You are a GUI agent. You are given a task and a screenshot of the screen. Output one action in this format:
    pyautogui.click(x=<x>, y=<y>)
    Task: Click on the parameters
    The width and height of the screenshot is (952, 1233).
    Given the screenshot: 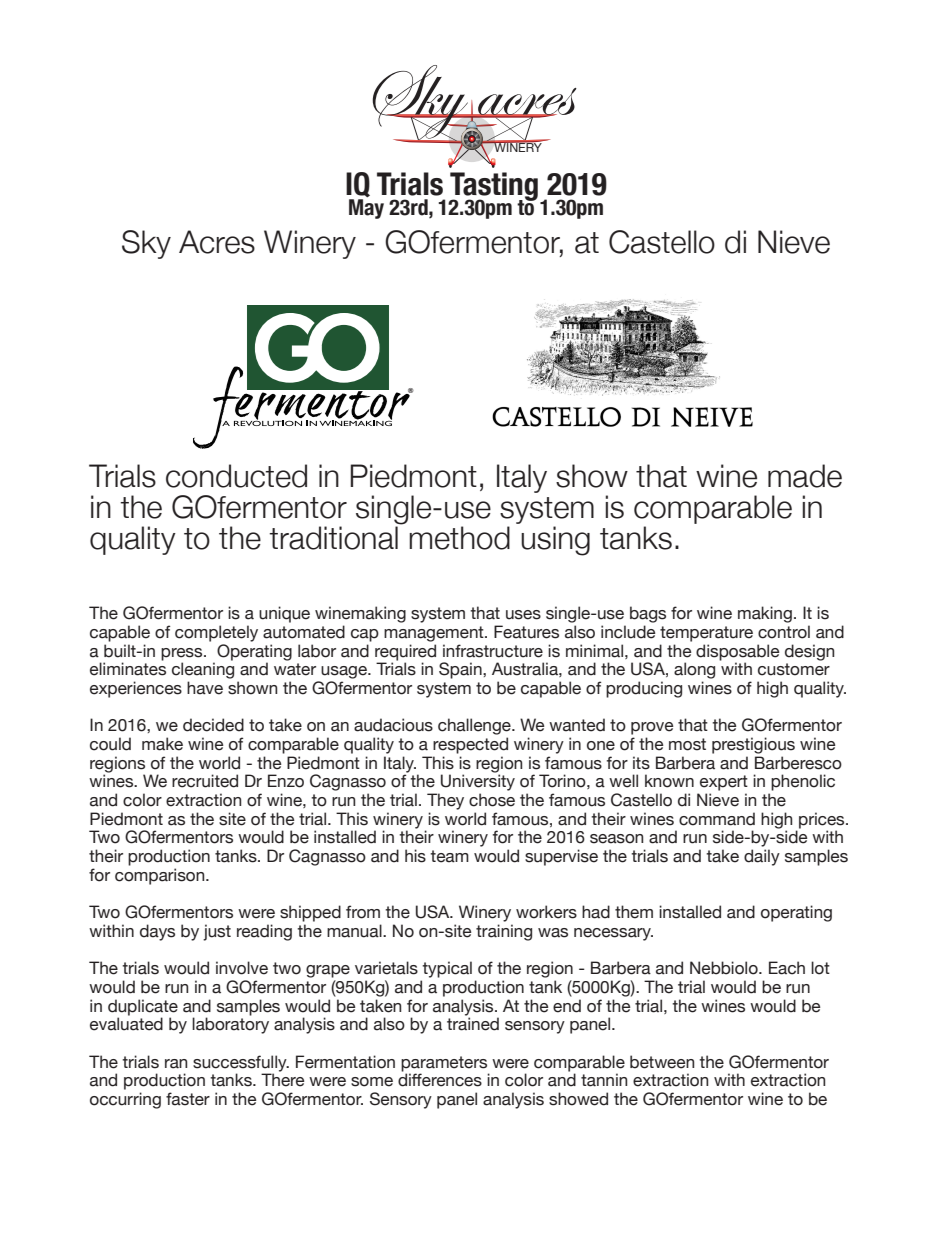 What is the action you would take?
    pyautogui.click(x=444, y=1064)
